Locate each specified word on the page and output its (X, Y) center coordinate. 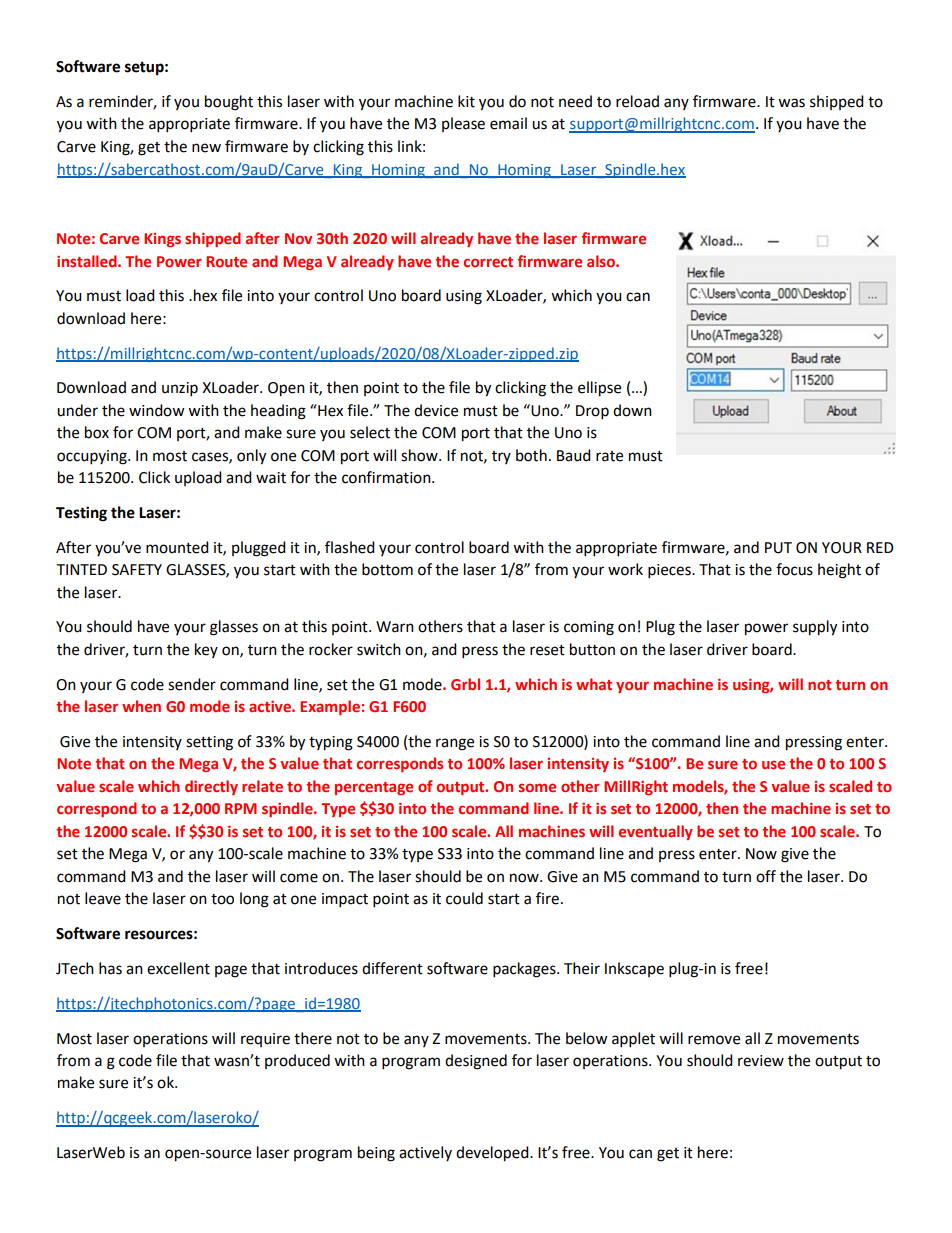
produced (297, 1061)
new (206, 148)
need (575, 101)
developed (493, 1154)
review (761, 1061)
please (463, 124)
